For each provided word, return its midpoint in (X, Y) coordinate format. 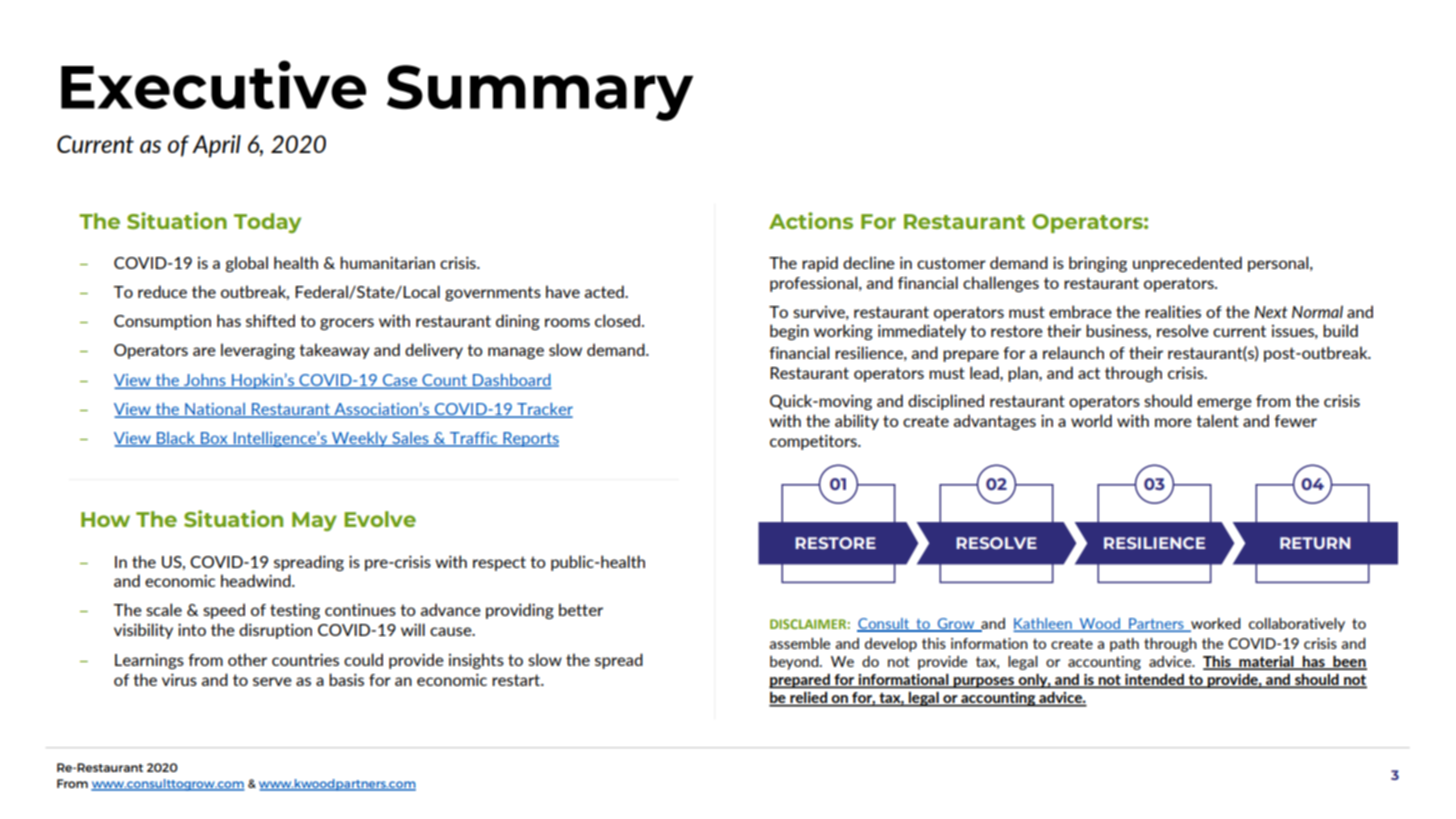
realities (1173, 311)
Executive (213, 84)
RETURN (1315, 543)
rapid (820, 264)
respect (499, 563)
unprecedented (1187, 264)
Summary (540, 93)
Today (267, 223)
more (1173, 422)
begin (789, 332)
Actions (811, 220)
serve (272, 681)
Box (214, 439)
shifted (270, 320)
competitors (814, 442)
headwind (257, 580)
